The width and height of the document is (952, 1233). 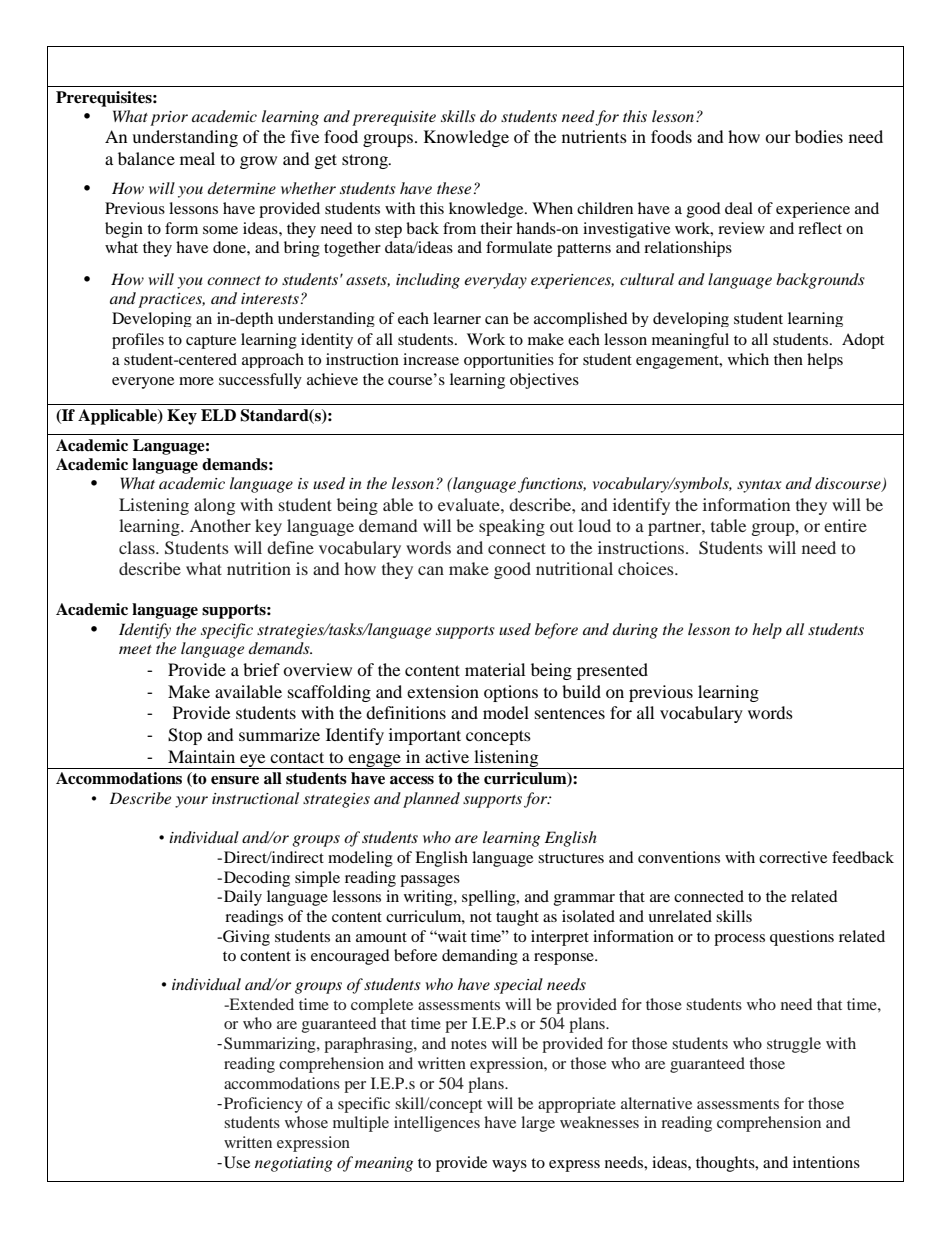 I want to click on these, so click(x=454, y=188).
